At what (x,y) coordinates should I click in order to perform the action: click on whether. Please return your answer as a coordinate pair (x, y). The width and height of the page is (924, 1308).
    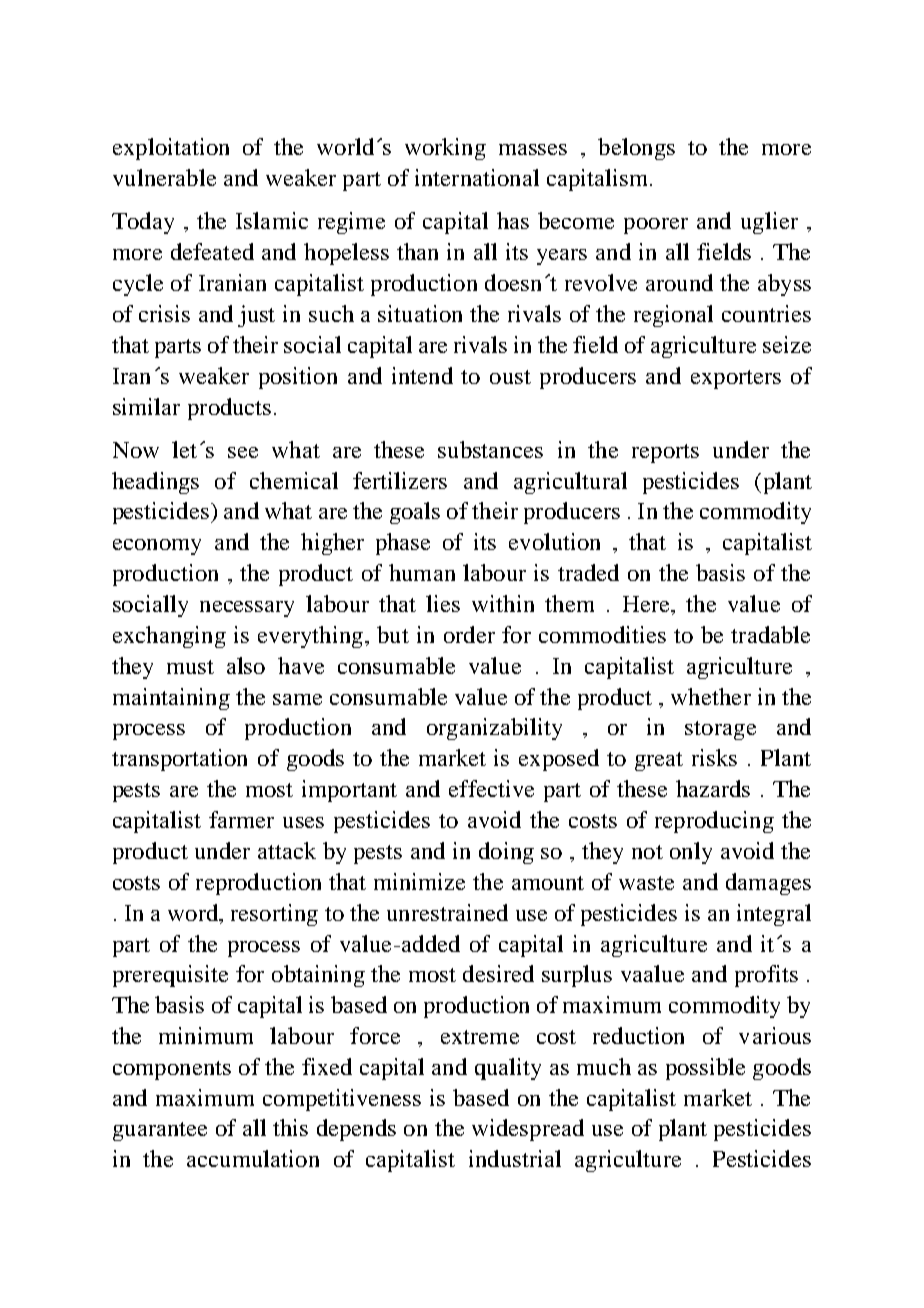
    Looking at the image, I should click on (711, 696).
